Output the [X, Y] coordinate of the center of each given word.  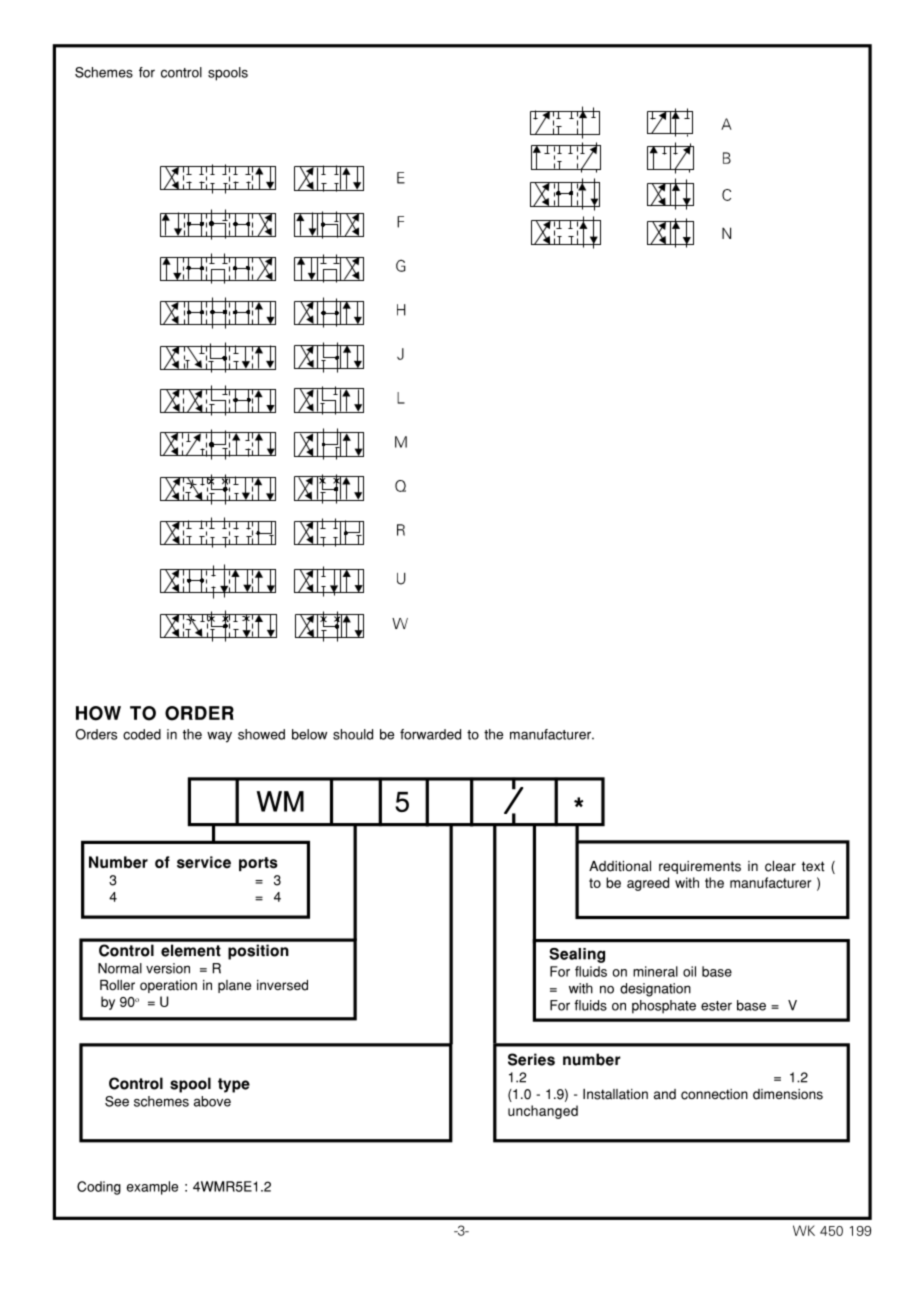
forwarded [430, 734]
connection [714, 1094]
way [219, 737]
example [152, 1188]
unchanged [543, 1112]
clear [780, 866]
